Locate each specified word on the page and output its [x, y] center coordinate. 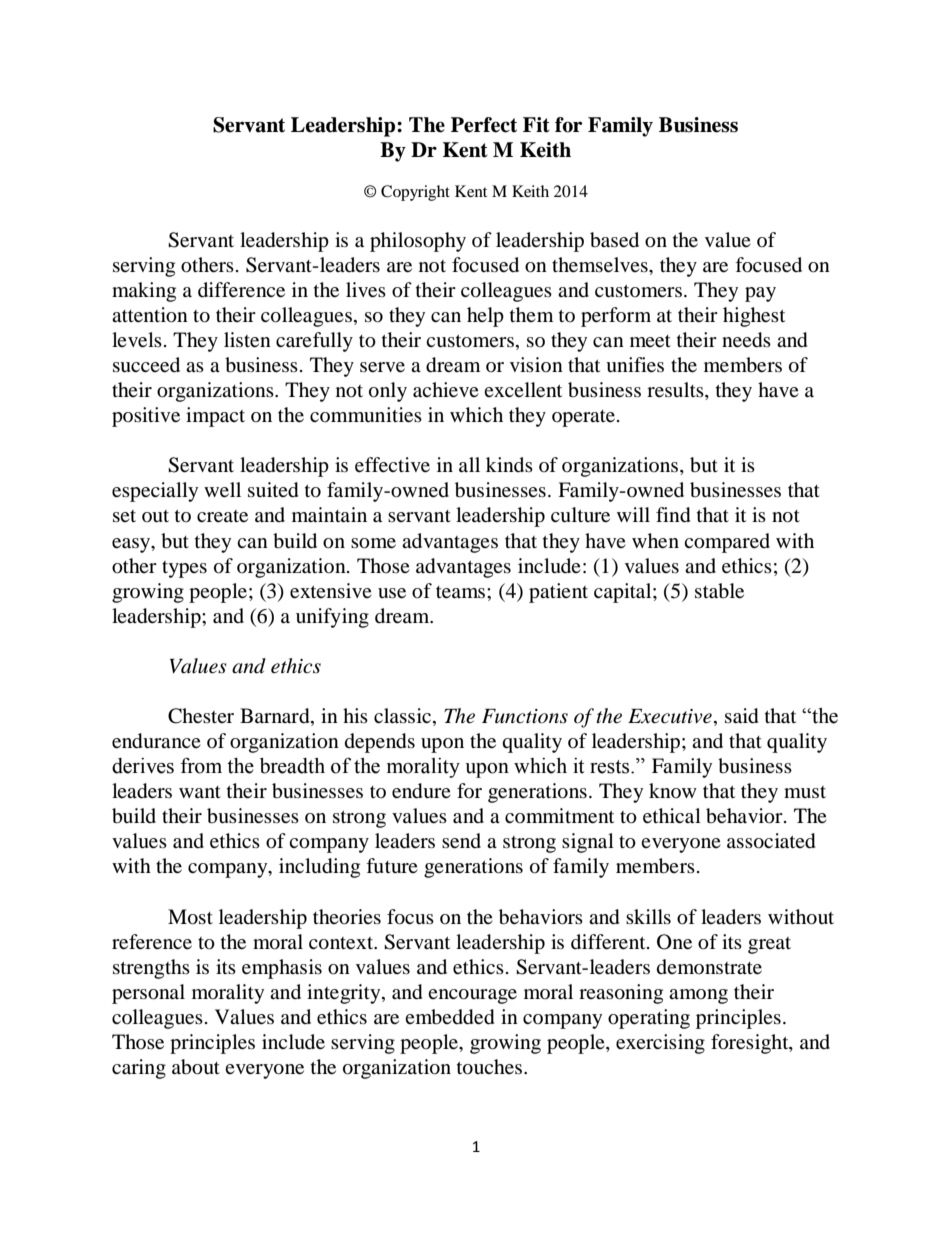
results [676, 391]
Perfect [484, 125]
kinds [509, 465]
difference [241, 290]
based [614, 240]
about [196, 1067]
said [742, 716]
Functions [525, 716]
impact [215, 417]
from [201, 765]
